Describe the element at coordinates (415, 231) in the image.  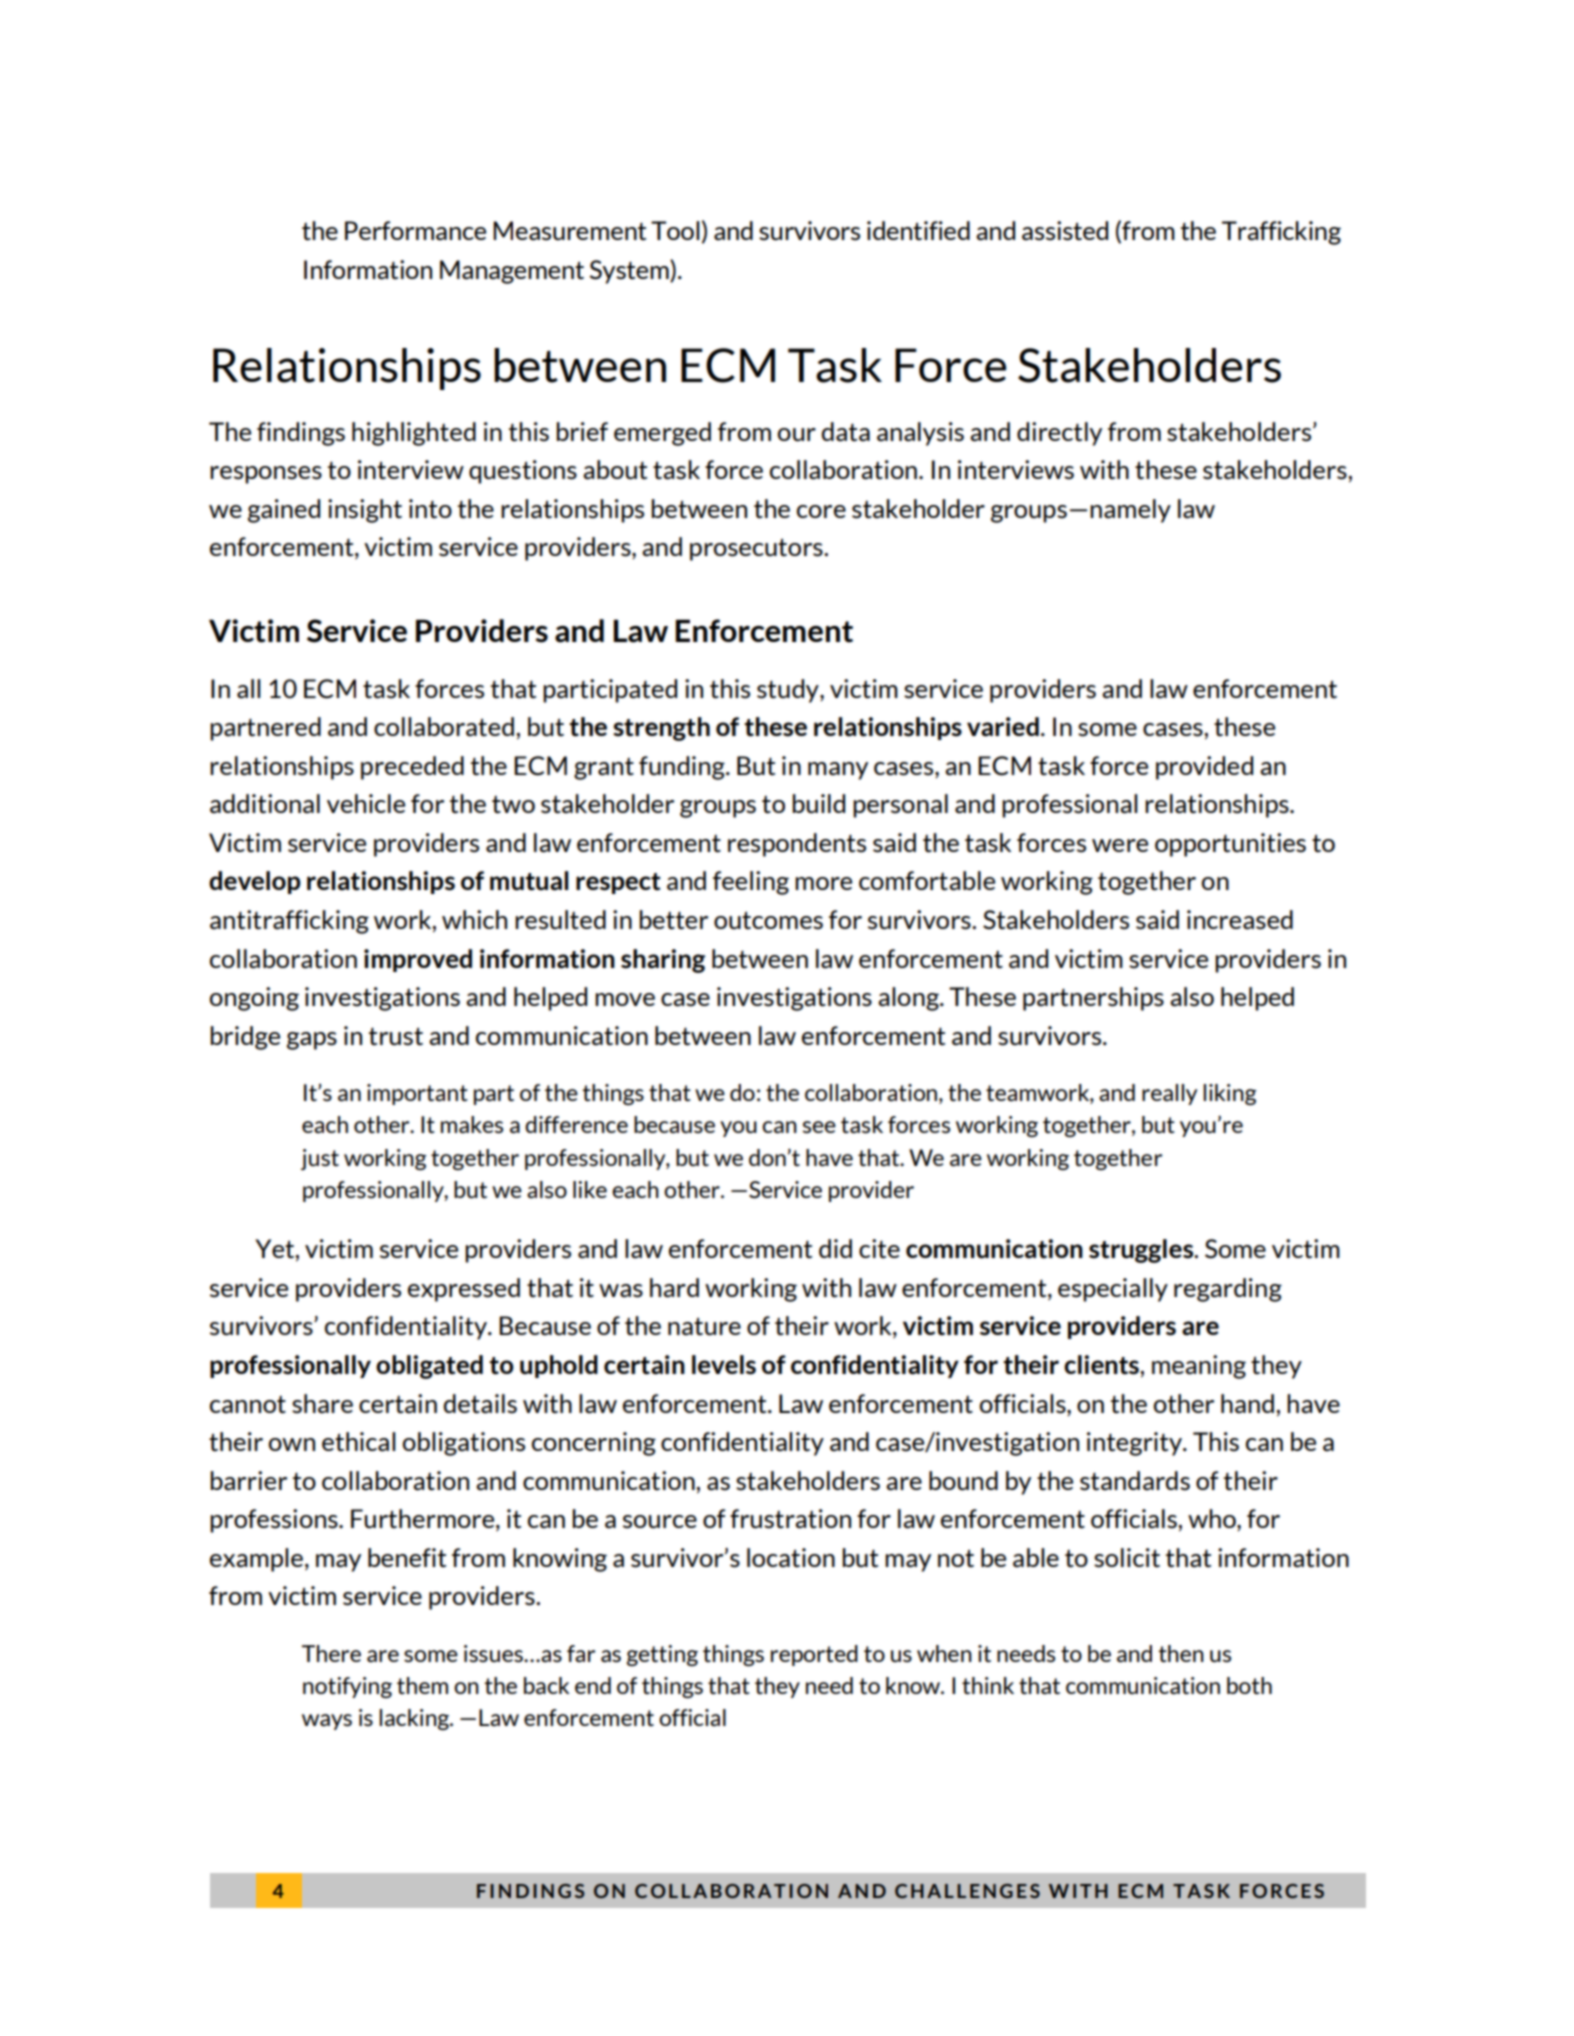
I see `Performance` at that location.
